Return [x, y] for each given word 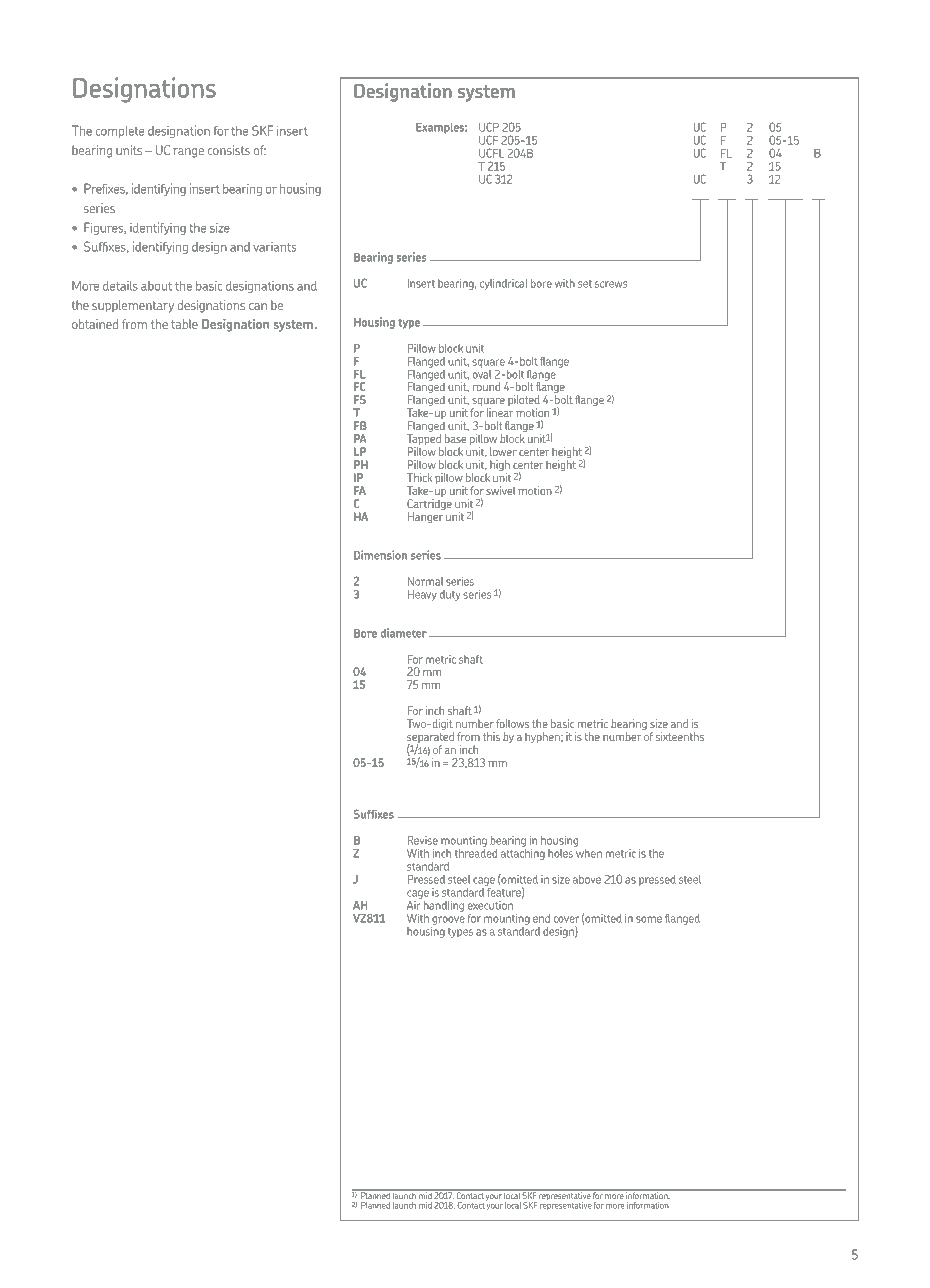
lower [503, 451]
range [188, 153]
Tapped [424, 441]
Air [414, 904]
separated [430, 739]
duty [450, 595]
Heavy [422, 595]
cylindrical [503, 284]
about [156, 286]
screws [611, 284]
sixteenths [680, 736]
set [585, 284]
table [184, 324]
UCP [489, 127]
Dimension [380, 555]
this [491, 736]
